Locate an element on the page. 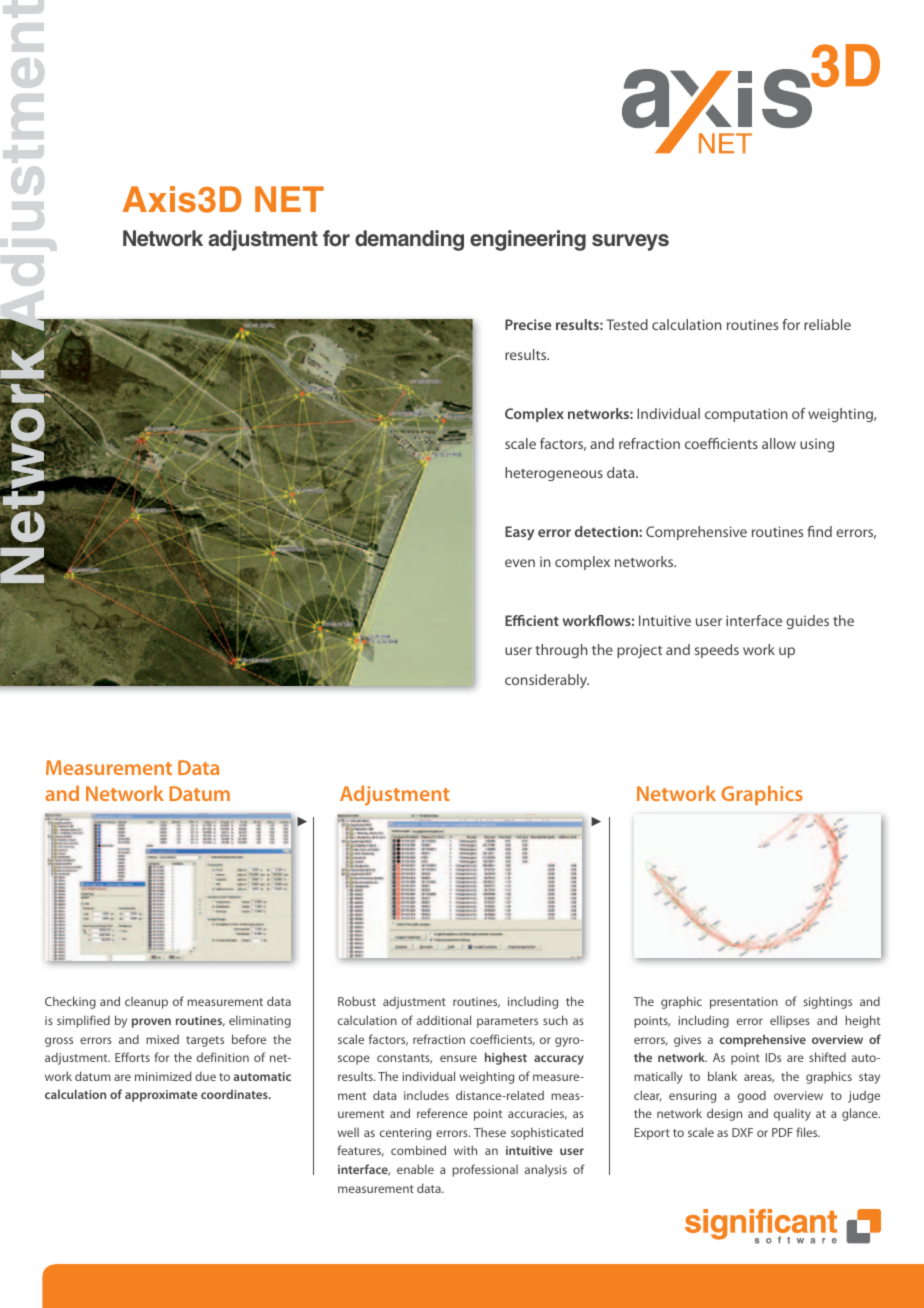 This image has height=1308, width=924. Robust is located at coordinates (357, 1001).
